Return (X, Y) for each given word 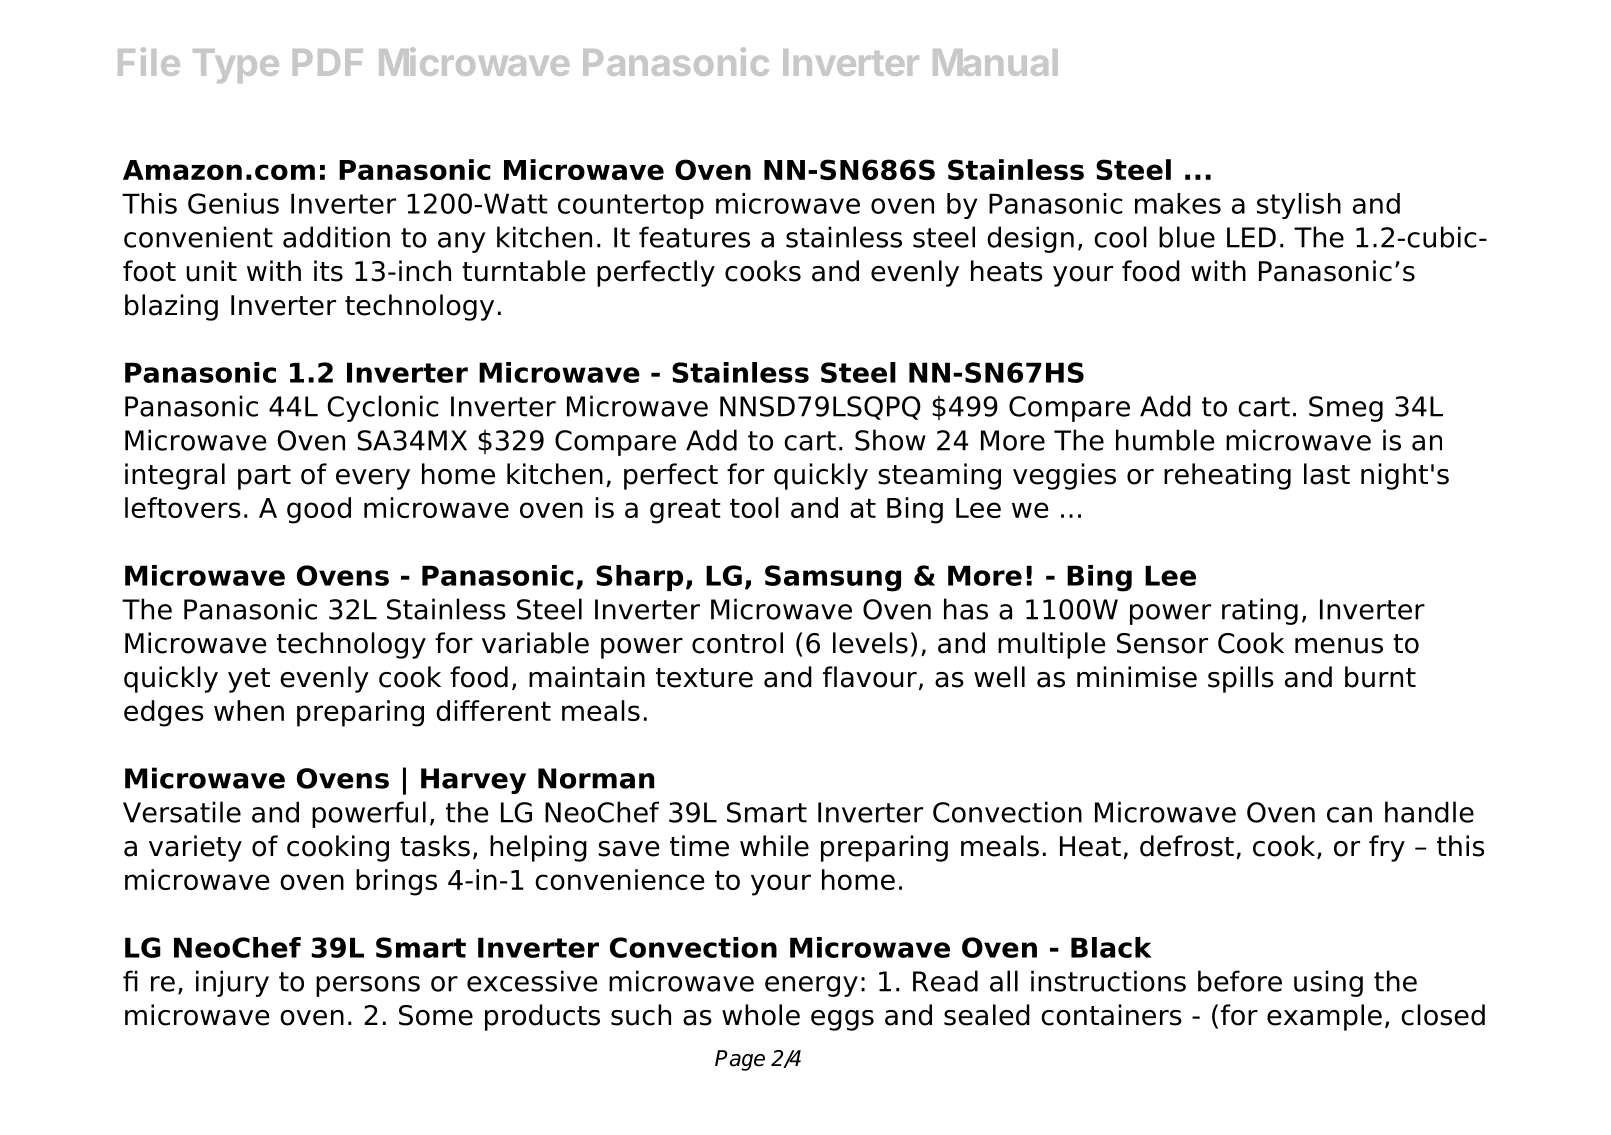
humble (1165, 440)
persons (368, 986)
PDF (328, 62)
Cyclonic (383, 408)
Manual (995, 62)
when (249, 710)
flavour (870, 677)
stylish (1299, 206)
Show (890, 440)
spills (1241, 679)
